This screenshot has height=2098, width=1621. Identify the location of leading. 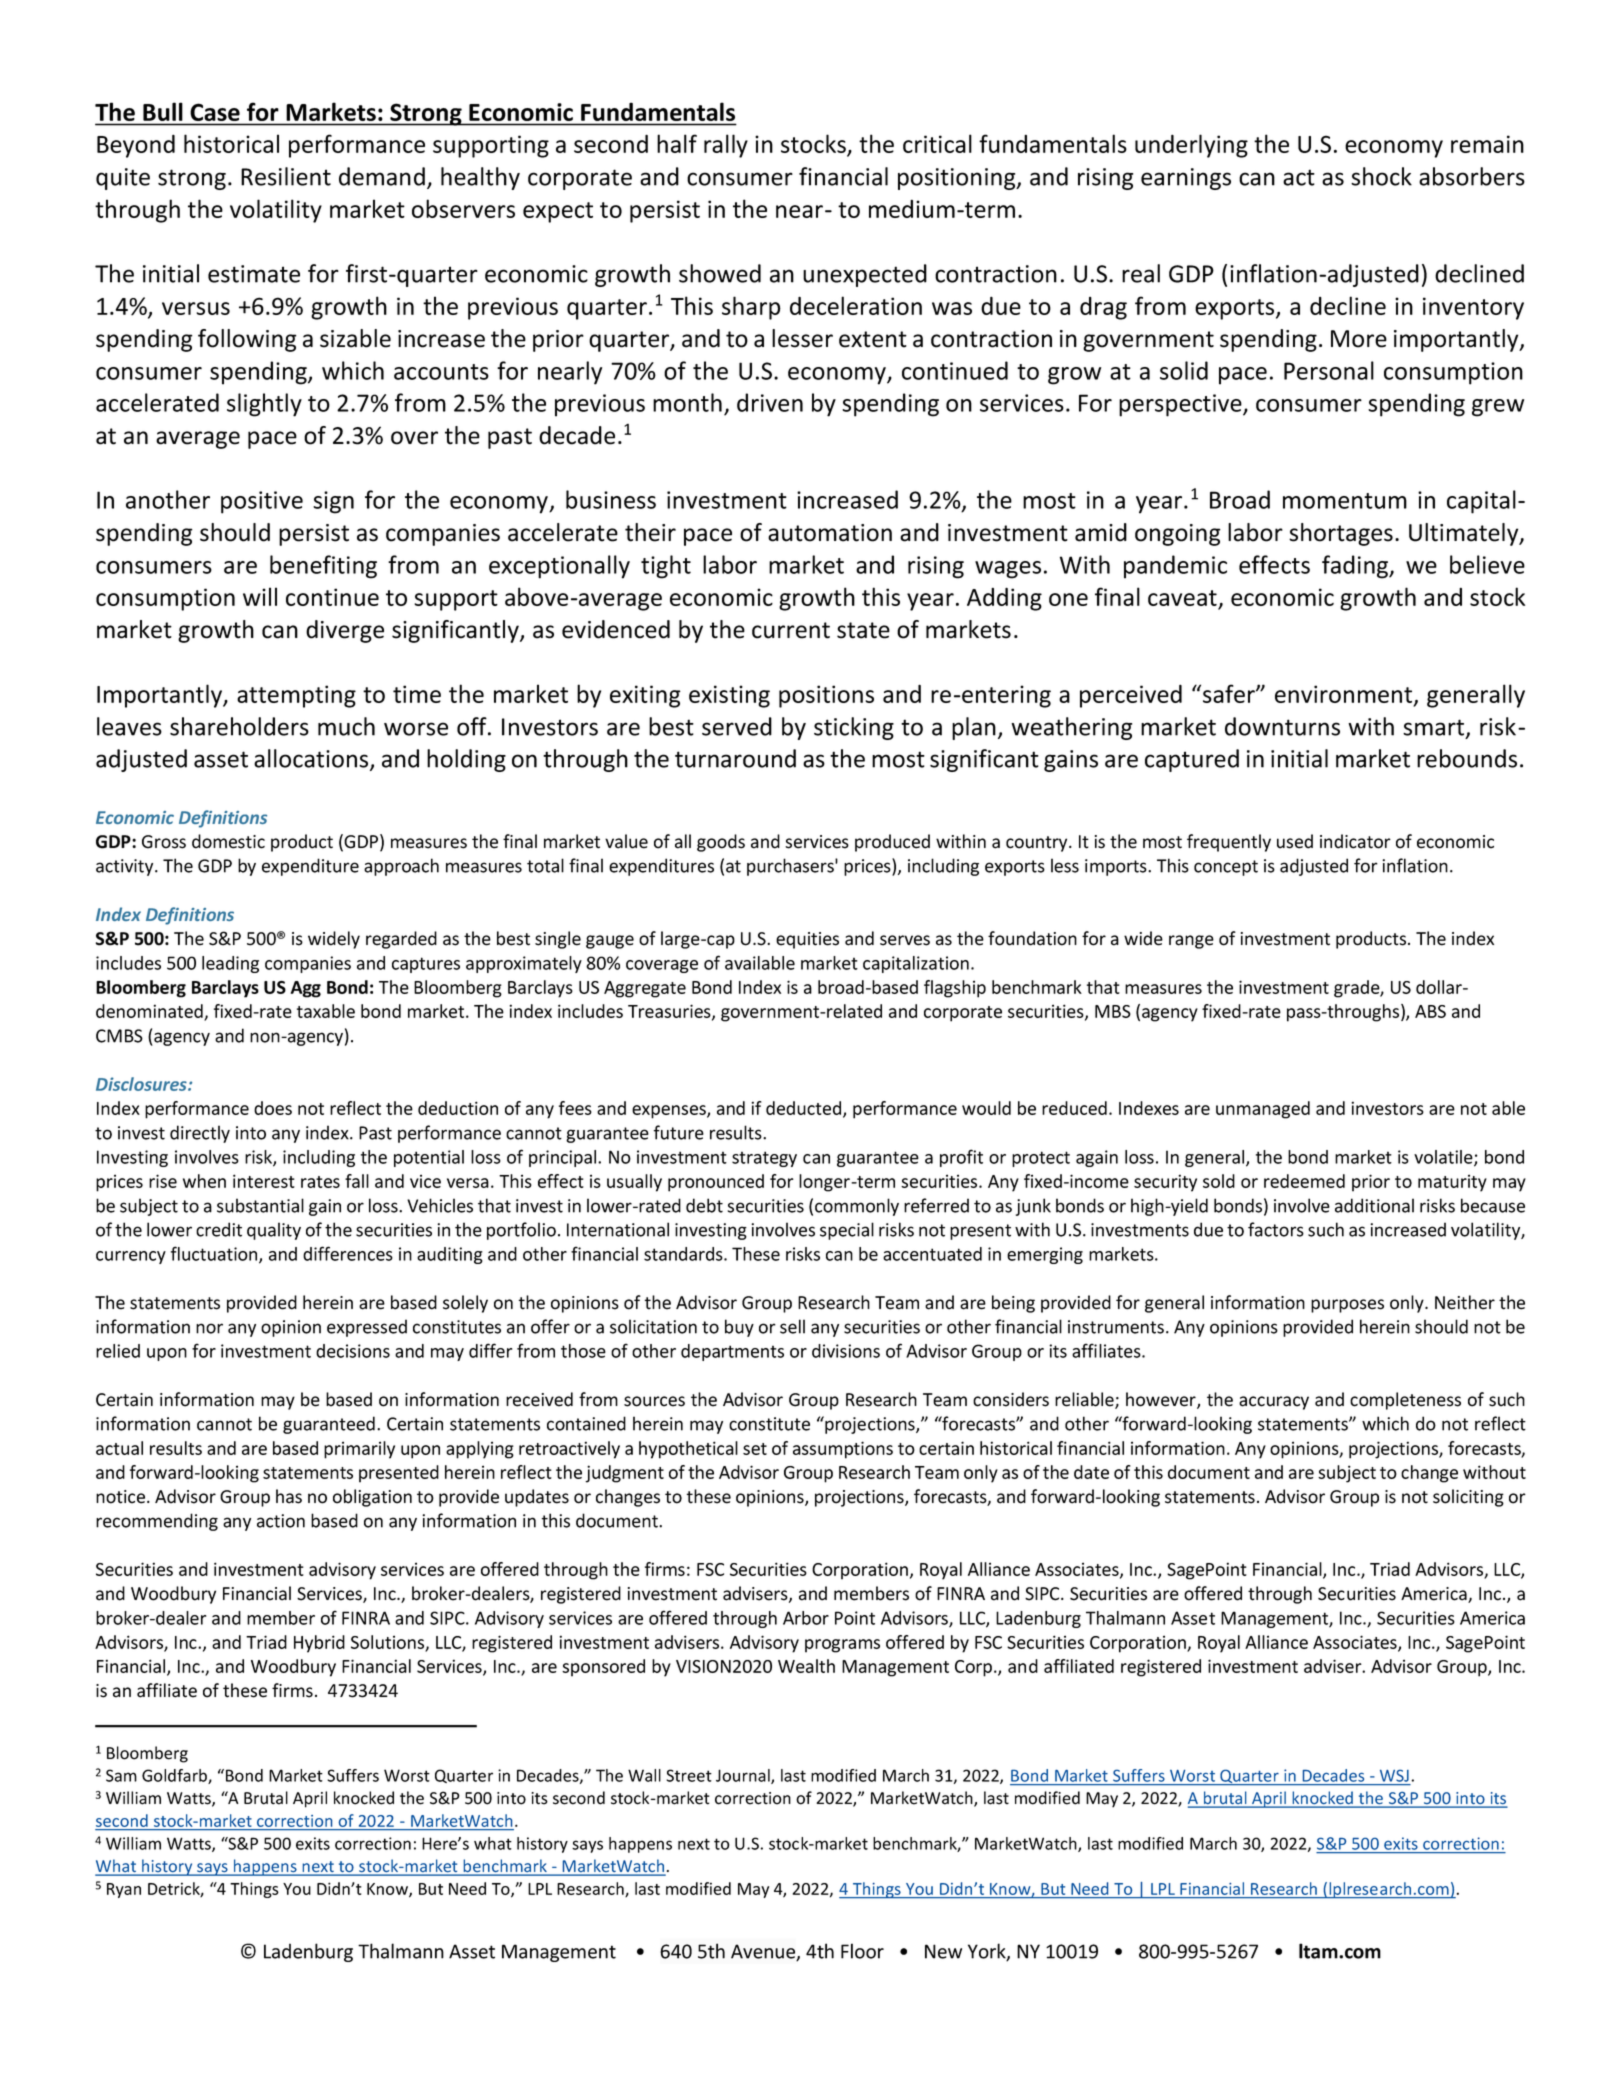
(230, 964).
